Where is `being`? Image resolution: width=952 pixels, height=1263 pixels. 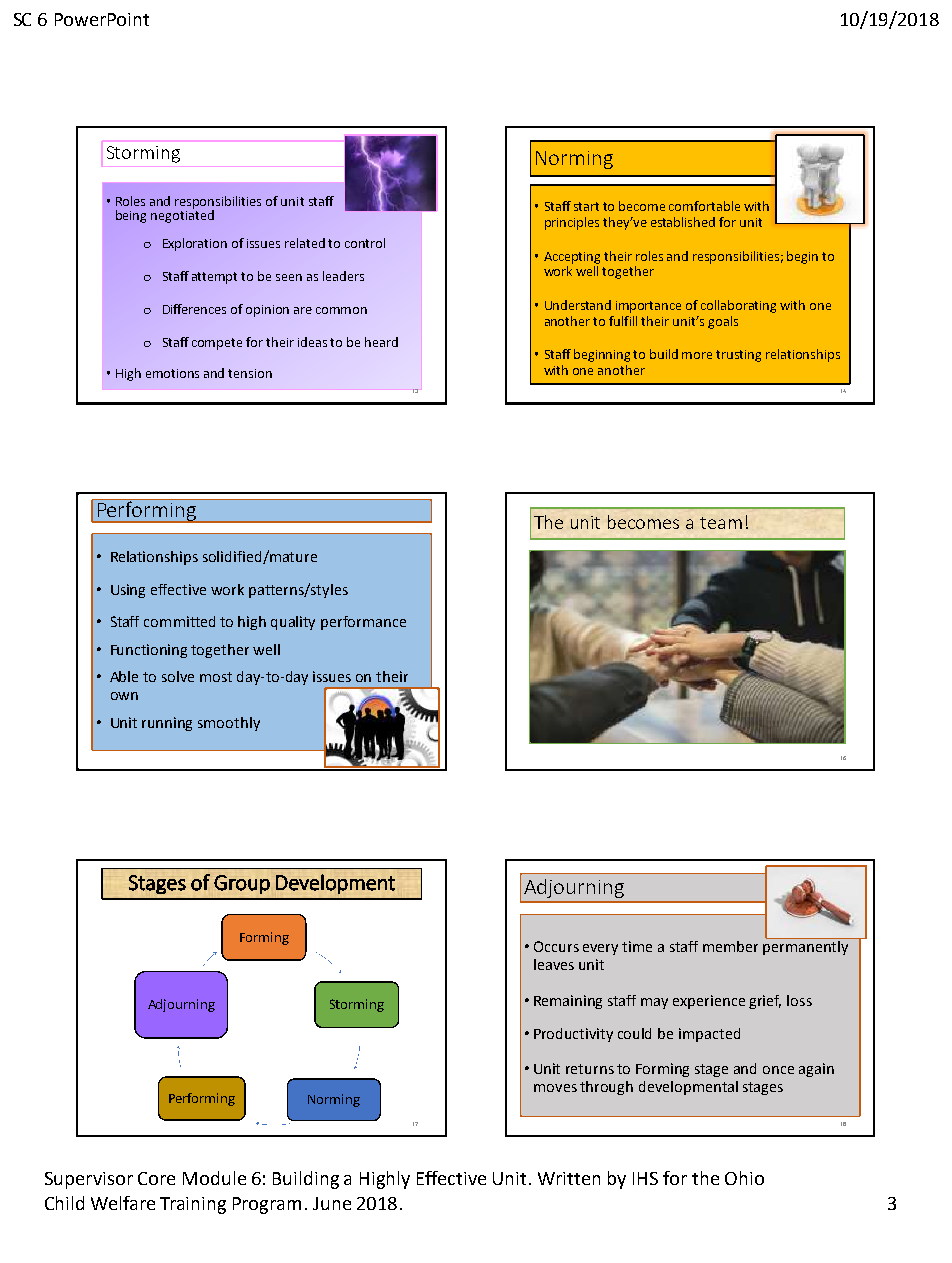 being is located at coordinates (131, 216).
